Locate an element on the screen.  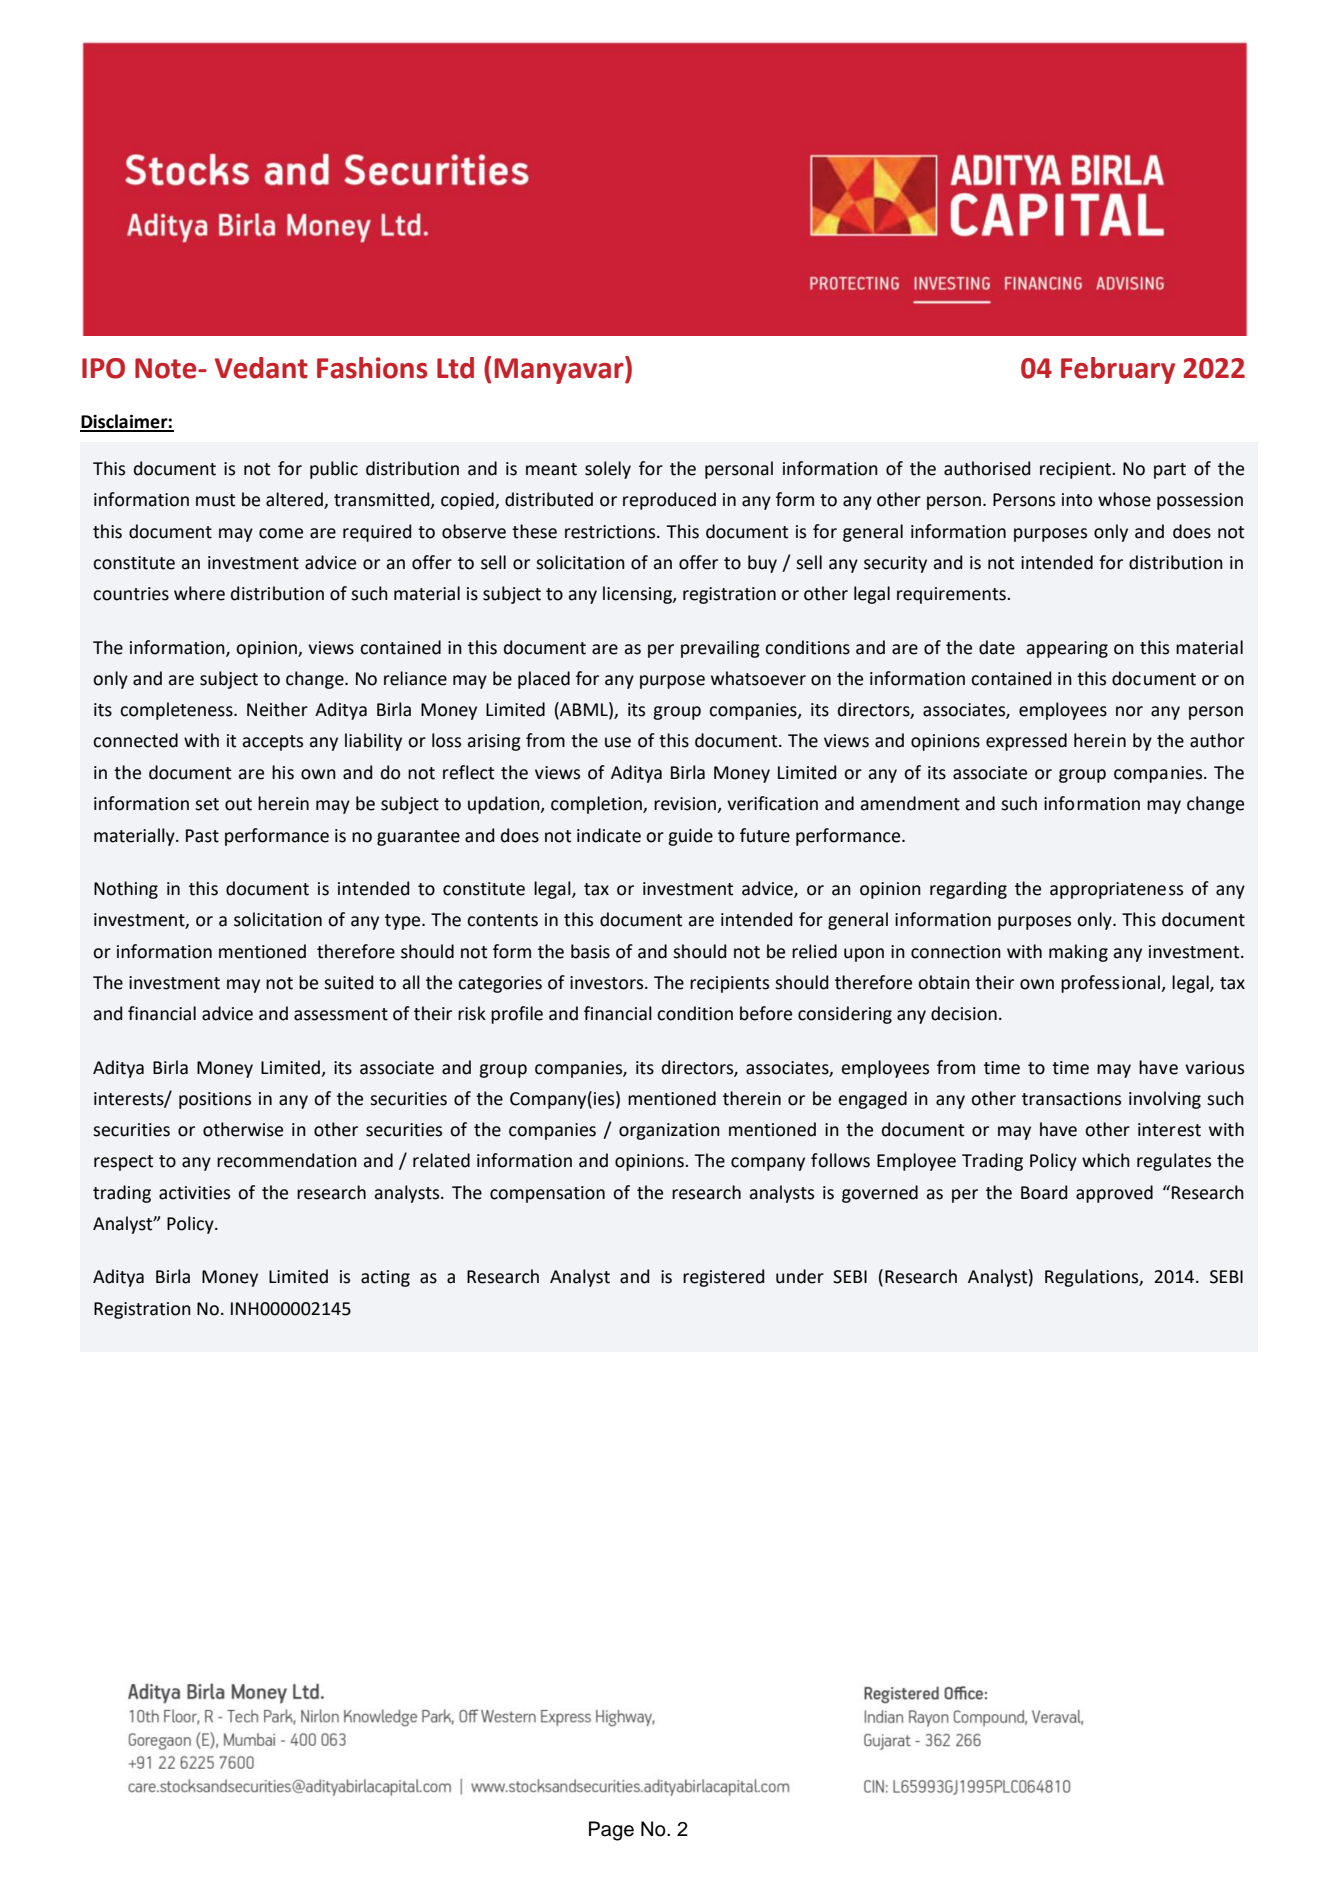
Past is located at coordinates (202, 836).
